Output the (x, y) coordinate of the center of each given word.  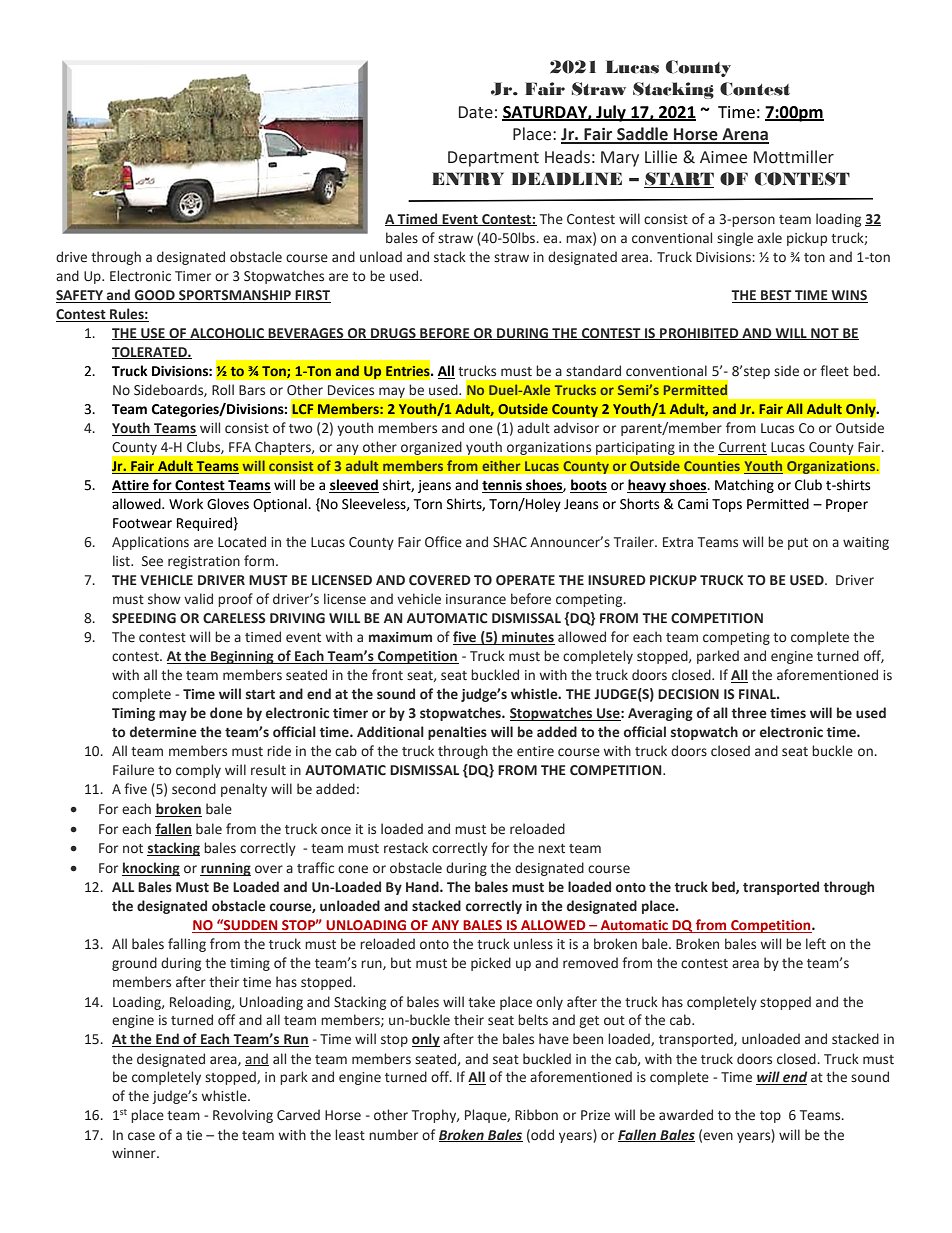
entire (535, 751)
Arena (744, 135)
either (501, 465)
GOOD (155, 295)
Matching (744, 486)
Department (493, 159)
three (749, 713)
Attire (131, 486)
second (194, 789)
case (141, 1136)
